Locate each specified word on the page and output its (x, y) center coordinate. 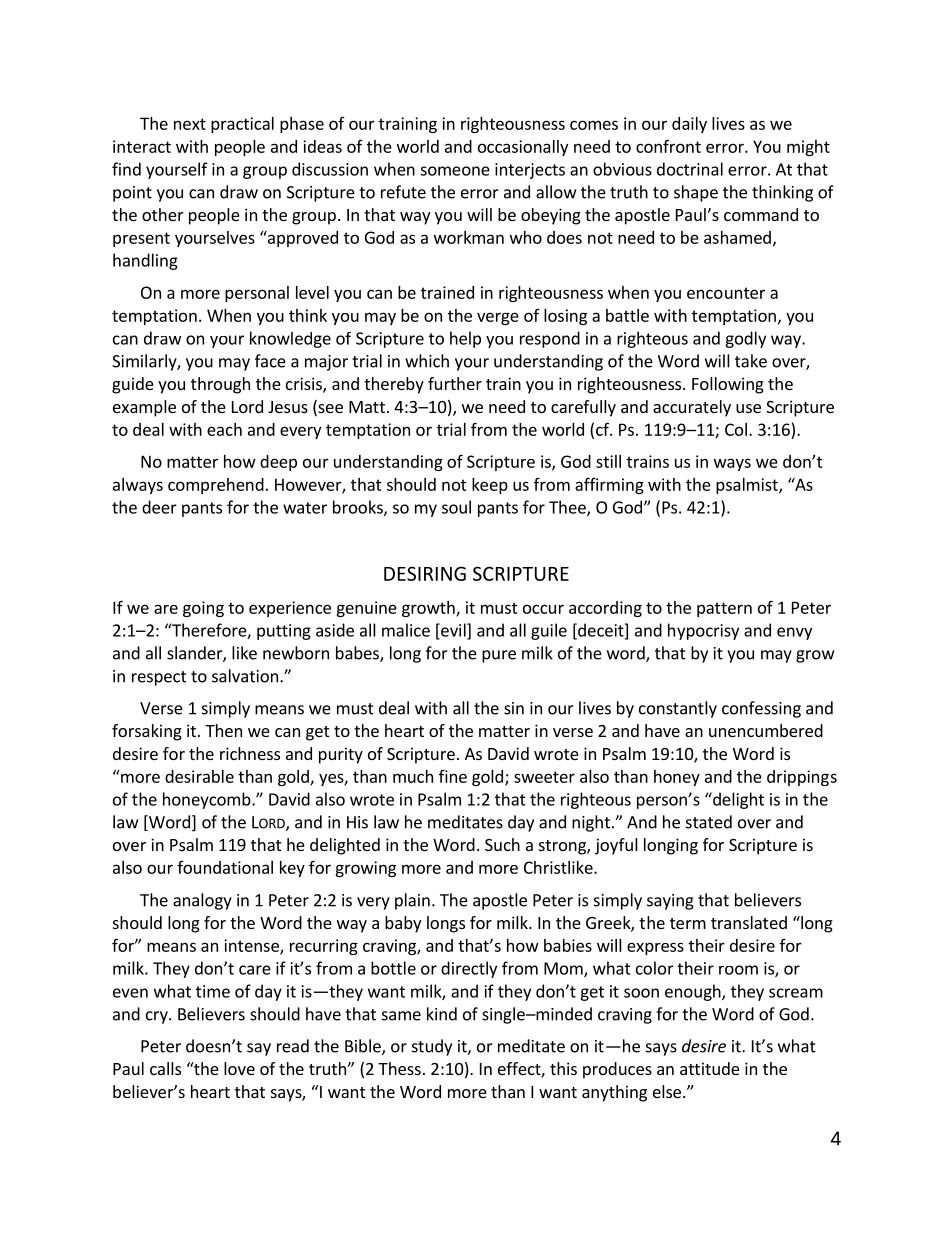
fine (453, 776)
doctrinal (690, 169)
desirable (199, 776)
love (239, 1068)
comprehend (216, 486)
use (748, 408)
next (190, 124)
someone (455, 171)
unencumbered (766, 730)
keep (490, 486)
